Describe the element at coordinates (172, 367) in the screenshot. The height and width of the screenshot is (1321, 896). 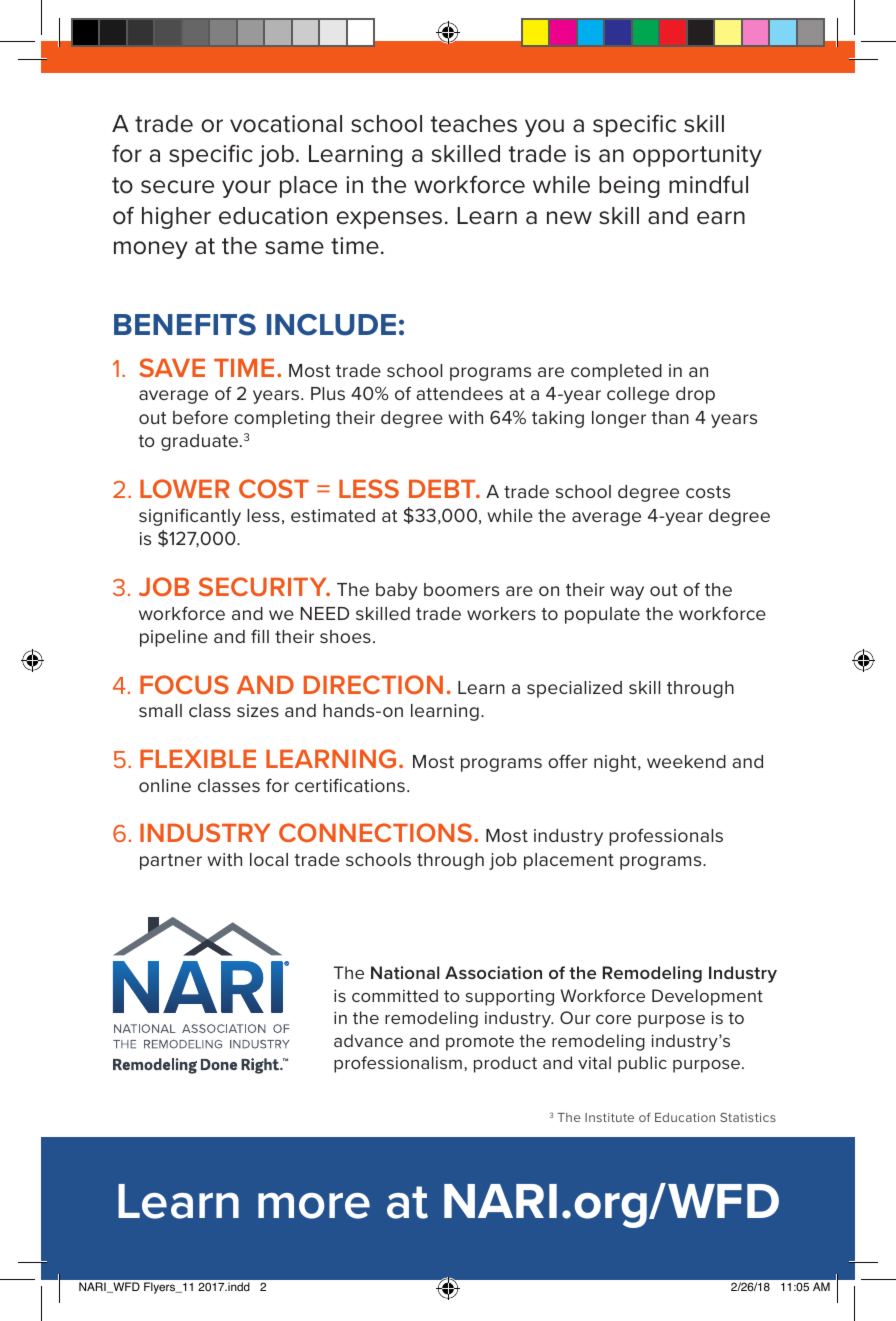
I see `SAVE` at that location.
